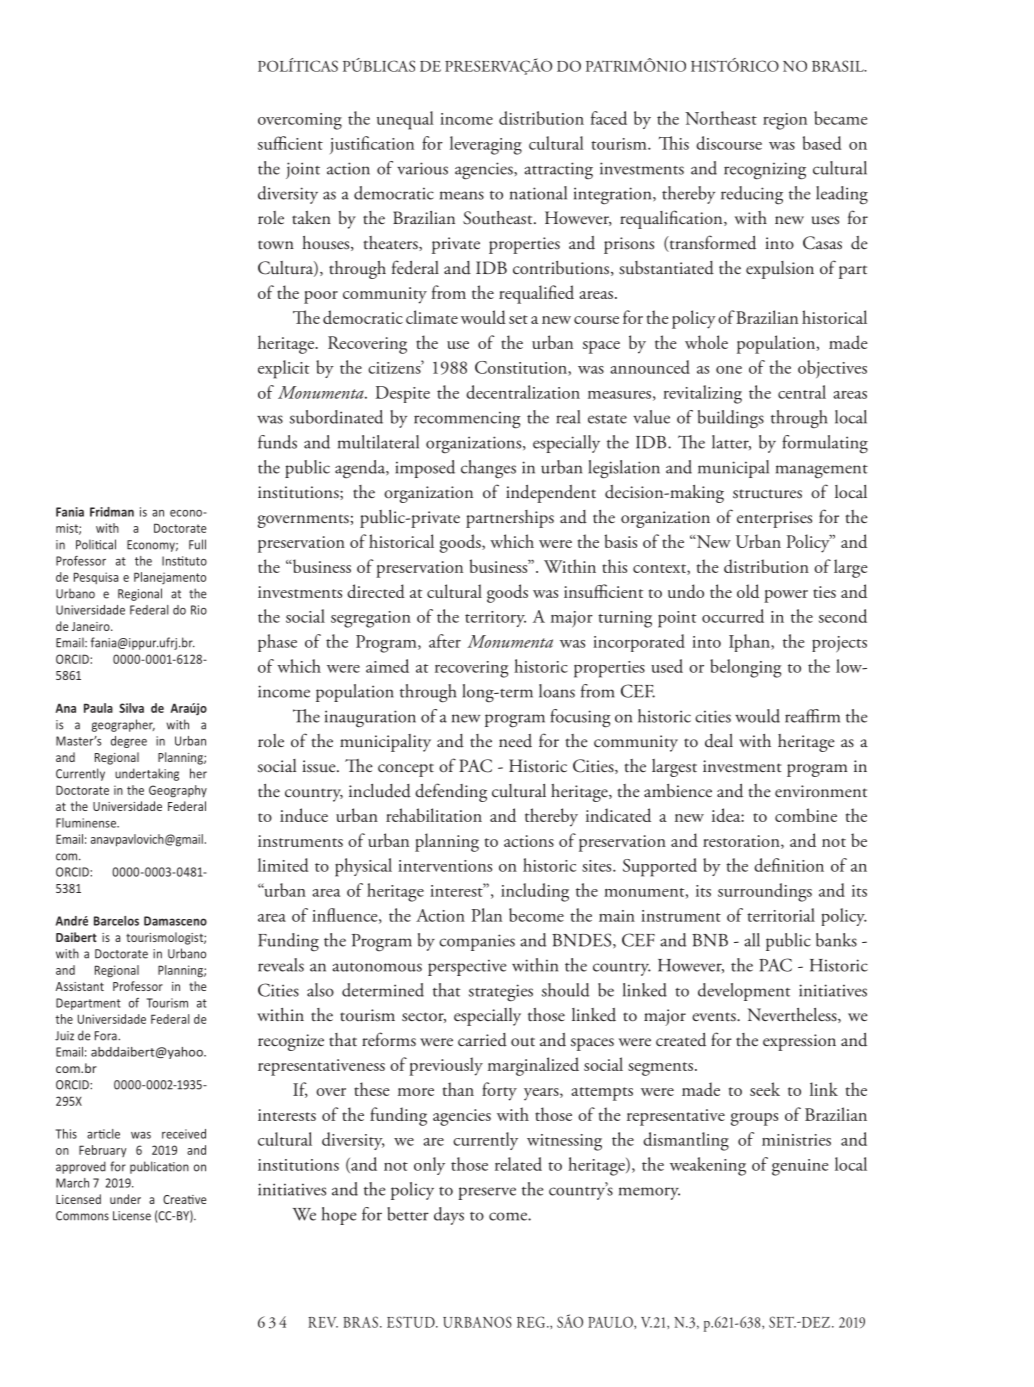 This document has height=1387, width=1034. Describe the element at coordinates (488, 469) in the document. I see `changes` at that location.
